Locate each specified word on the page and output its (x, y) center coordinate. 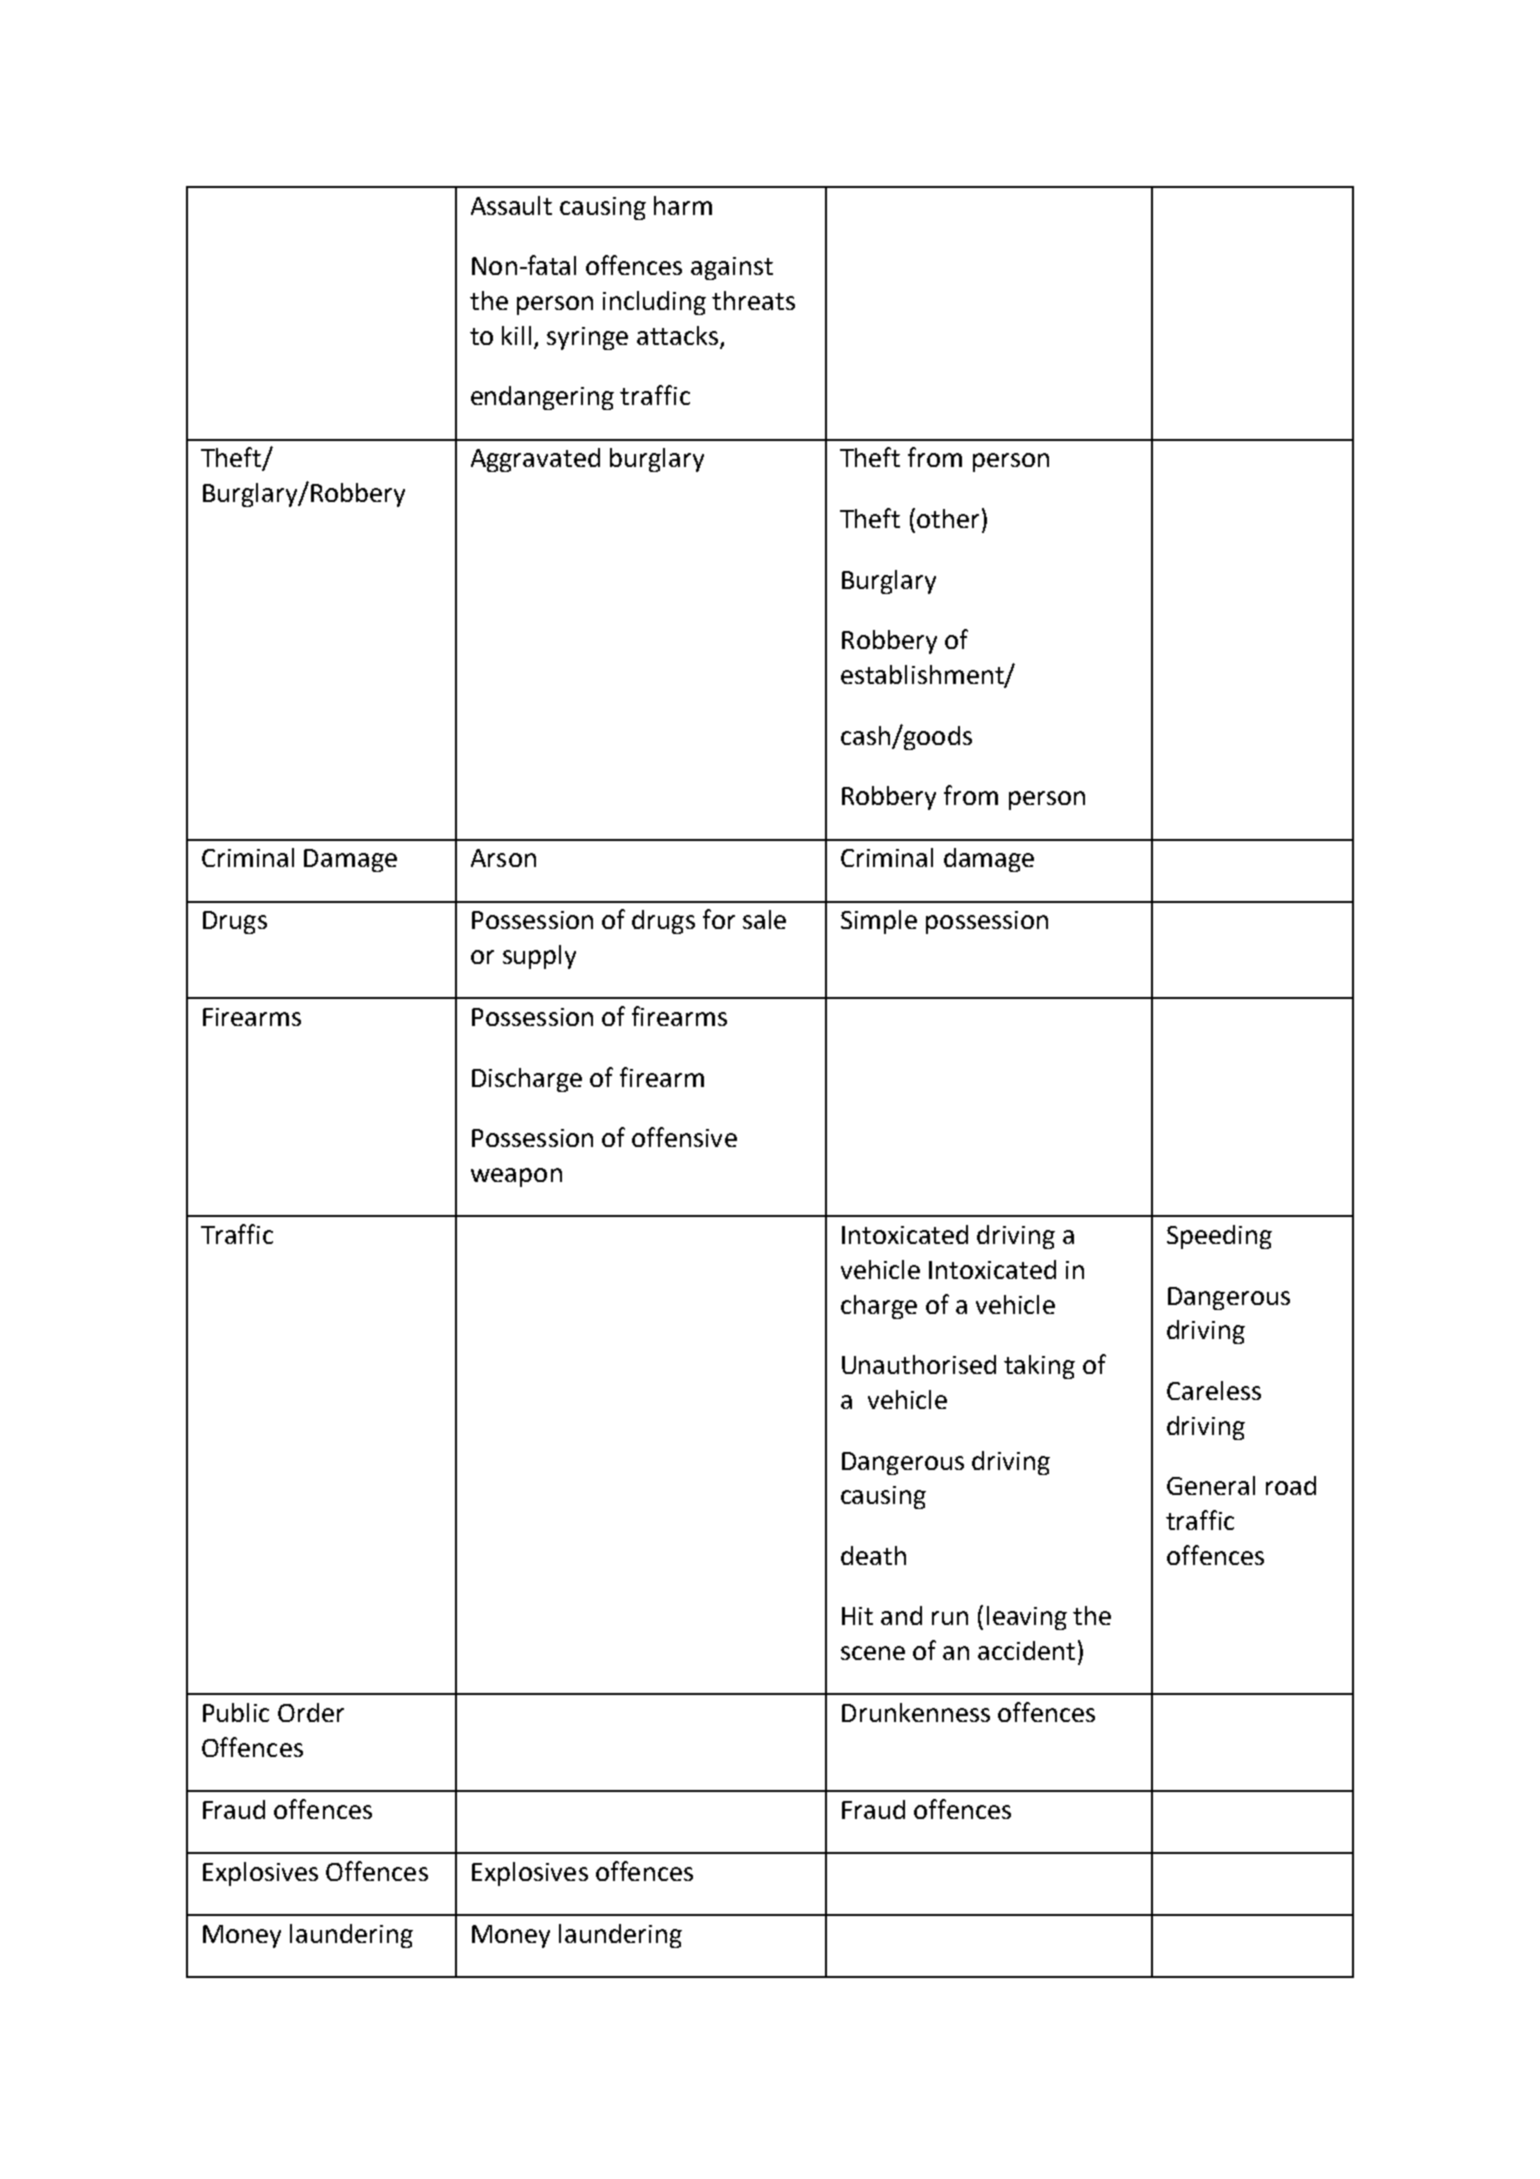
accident (1026, 1650)
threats (753, 300)
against (732, 268)
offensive (684, 1137)
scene (873, 1653)
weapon (516, 1177)
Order (311, 1712)
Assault (511, 205)
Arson (503, 858)
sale (764, 919)
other (948, 518)
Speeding (1219, 1237)
